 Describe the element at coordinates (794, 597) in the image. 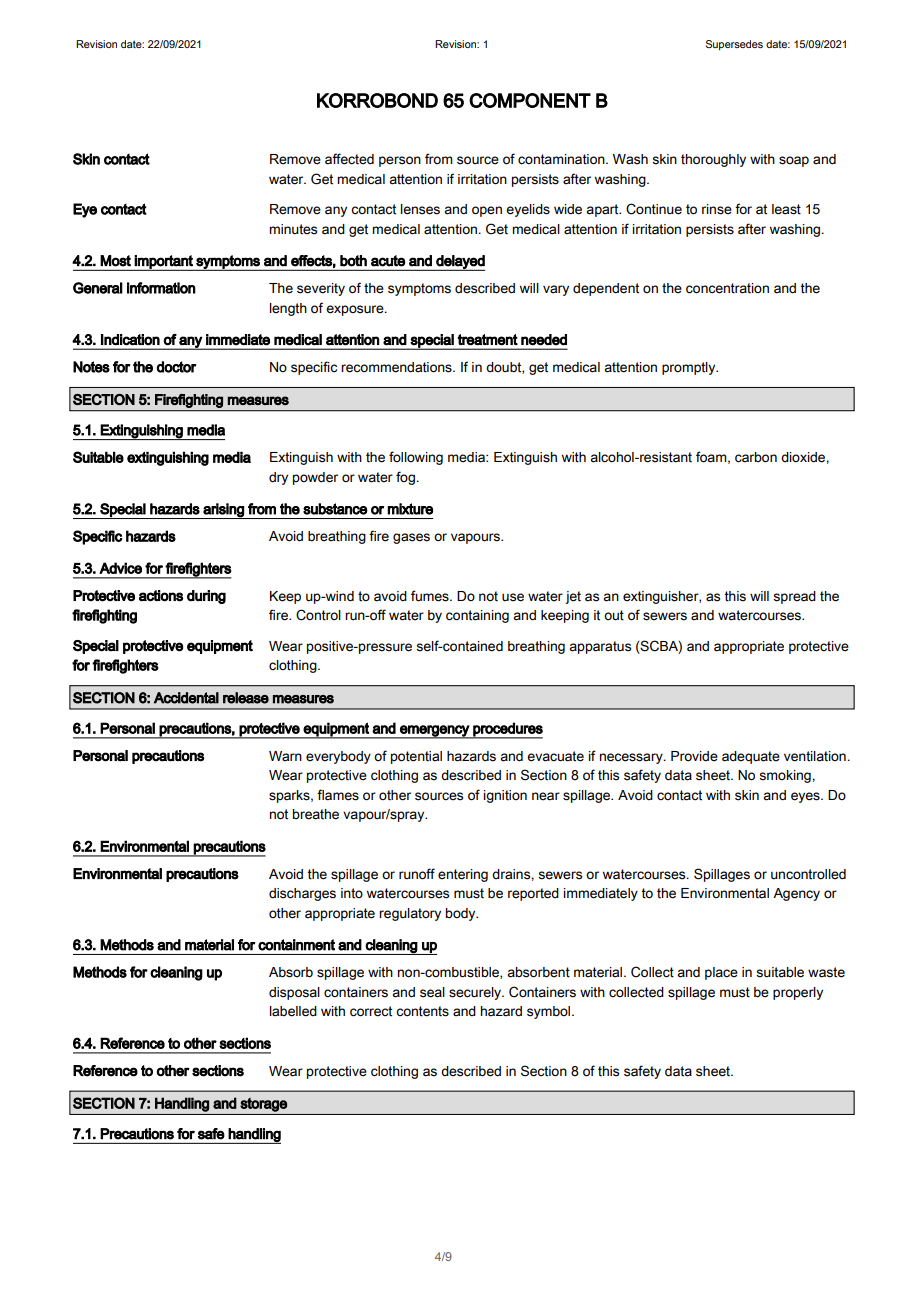

I see `spread` at that location.
